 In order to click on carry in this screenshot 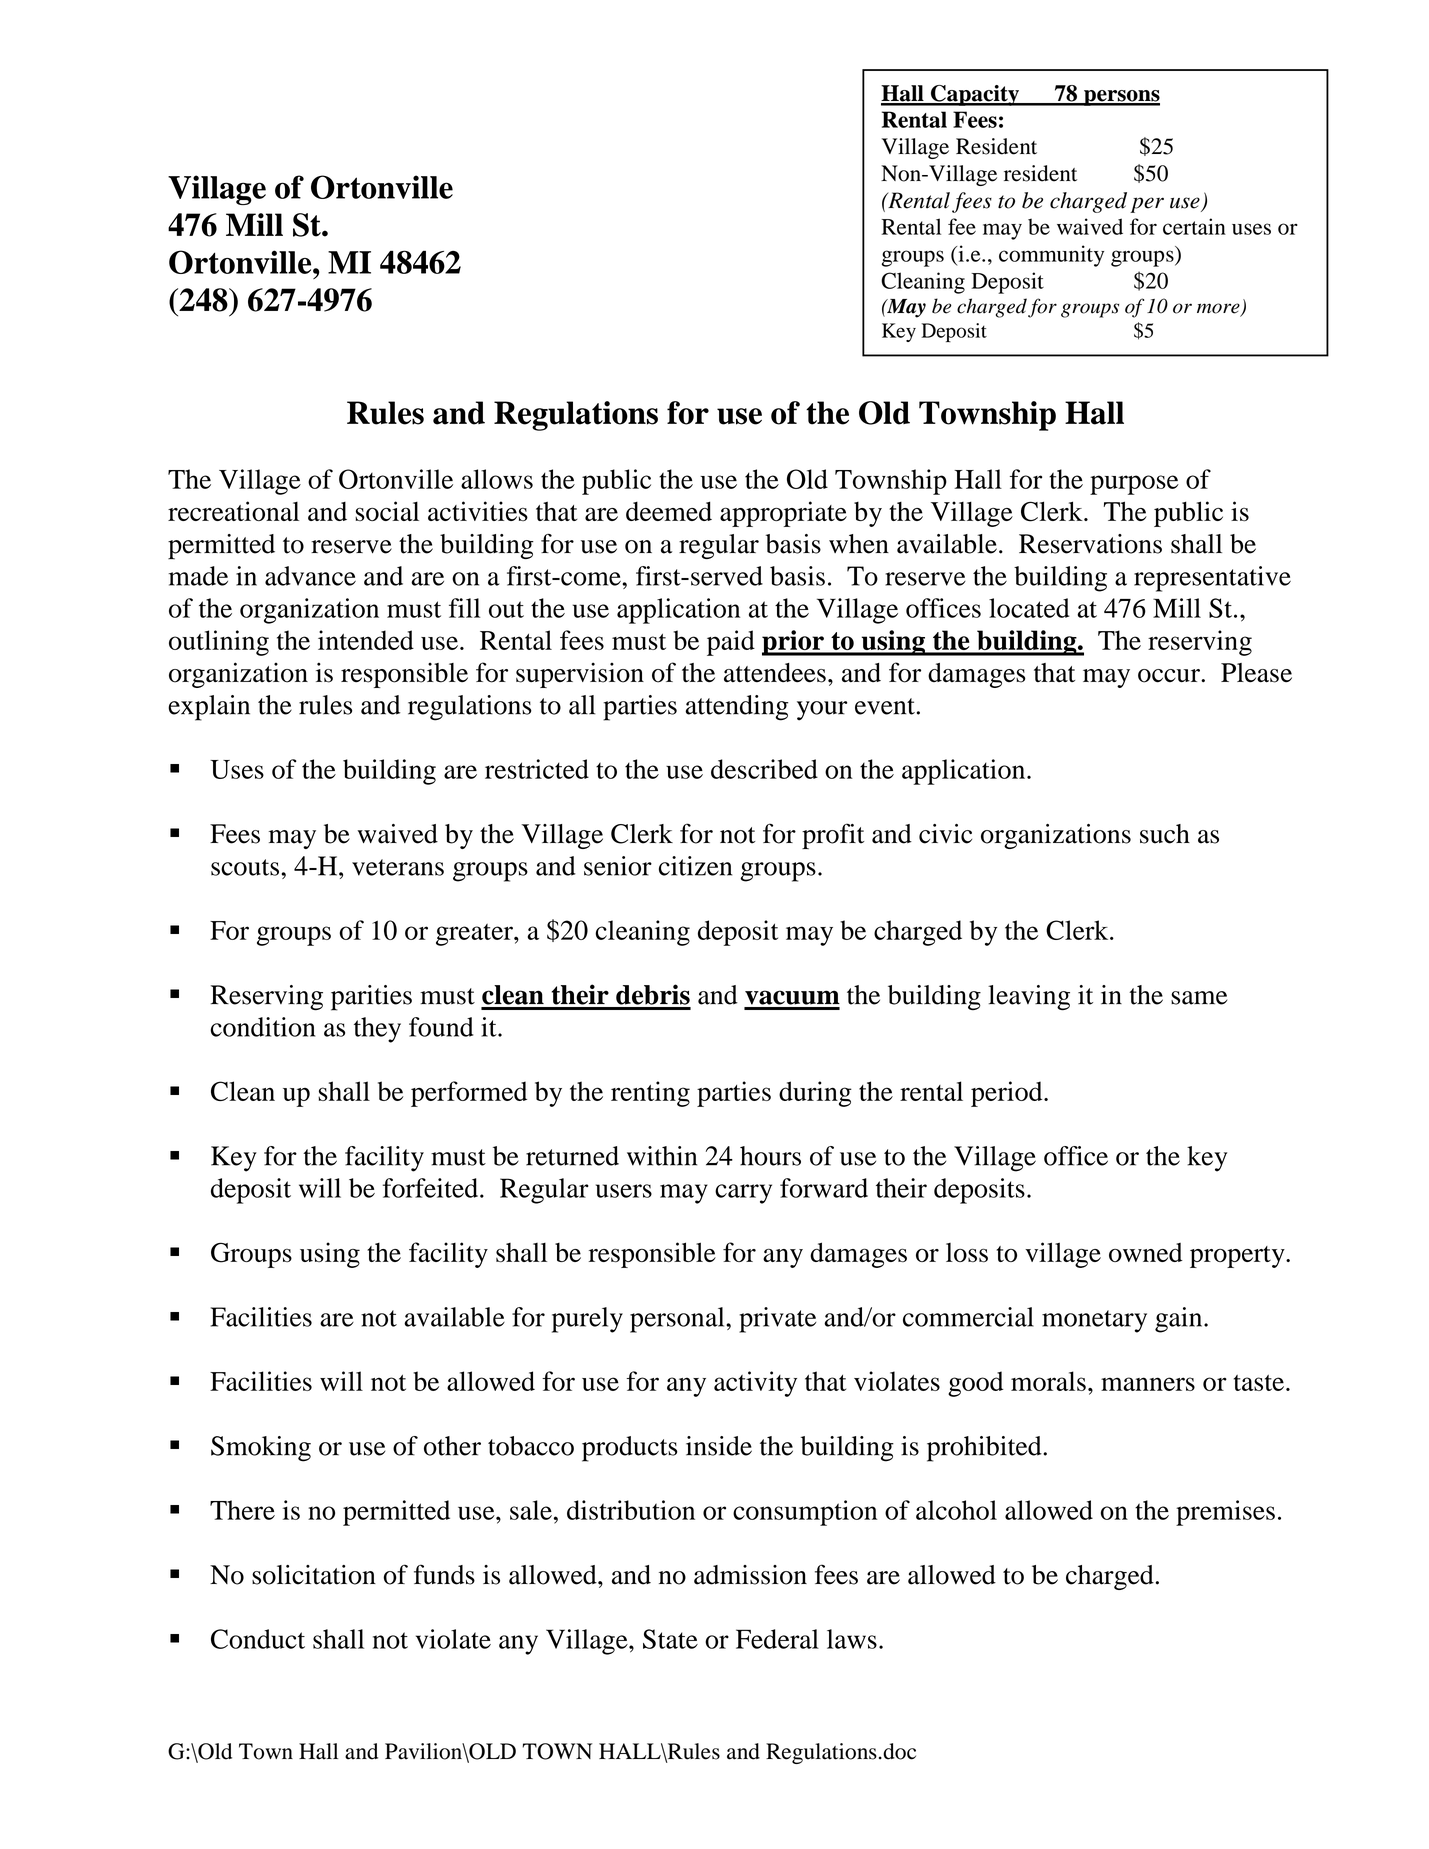, I will do `click(743, 1194)`.
